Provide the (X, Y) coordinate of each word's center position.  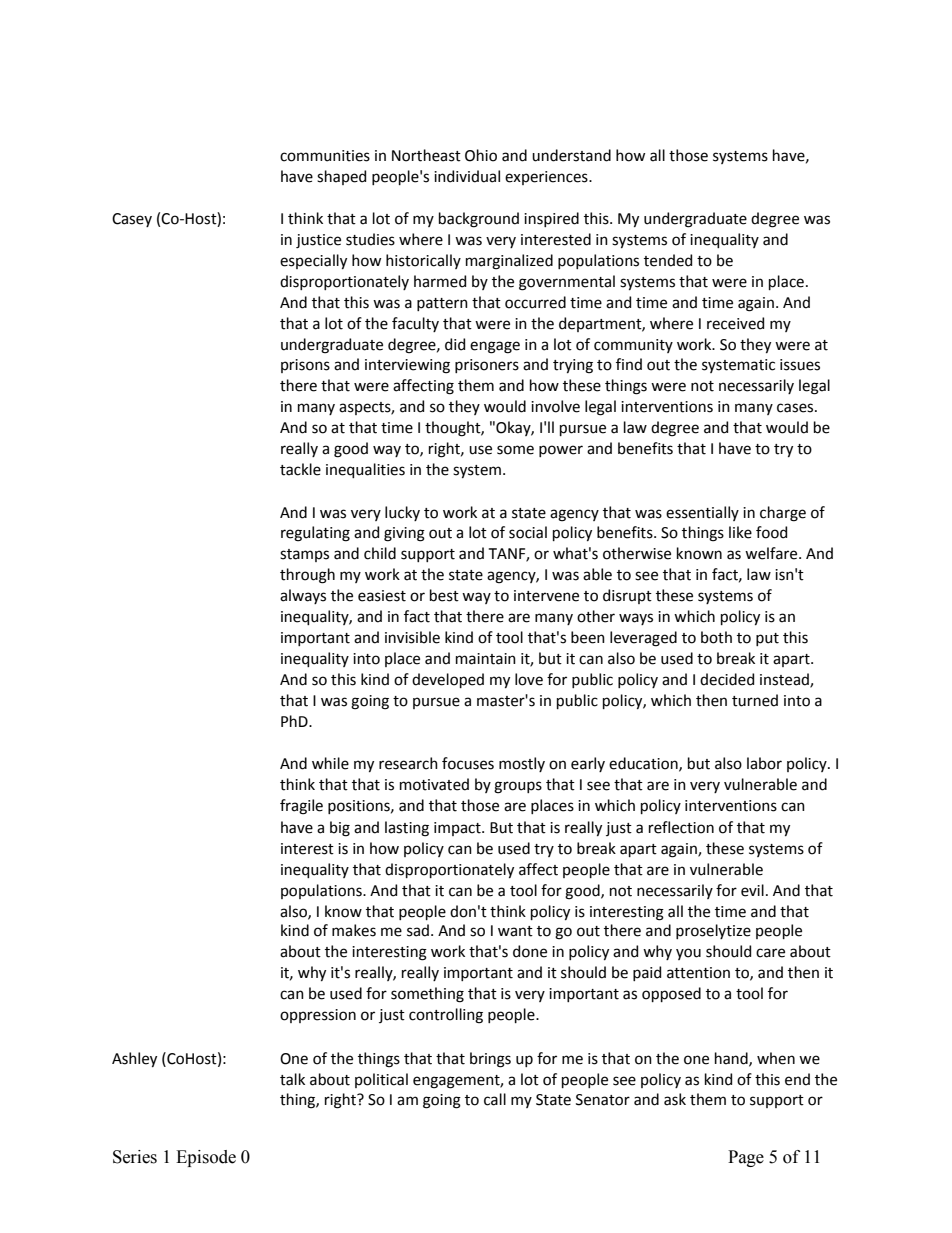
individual (467, 176)
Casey (132, 220)
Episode (206, 1158)
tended (668, 260)
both (716, 637)
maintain (486, 659)
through (307, 576)
